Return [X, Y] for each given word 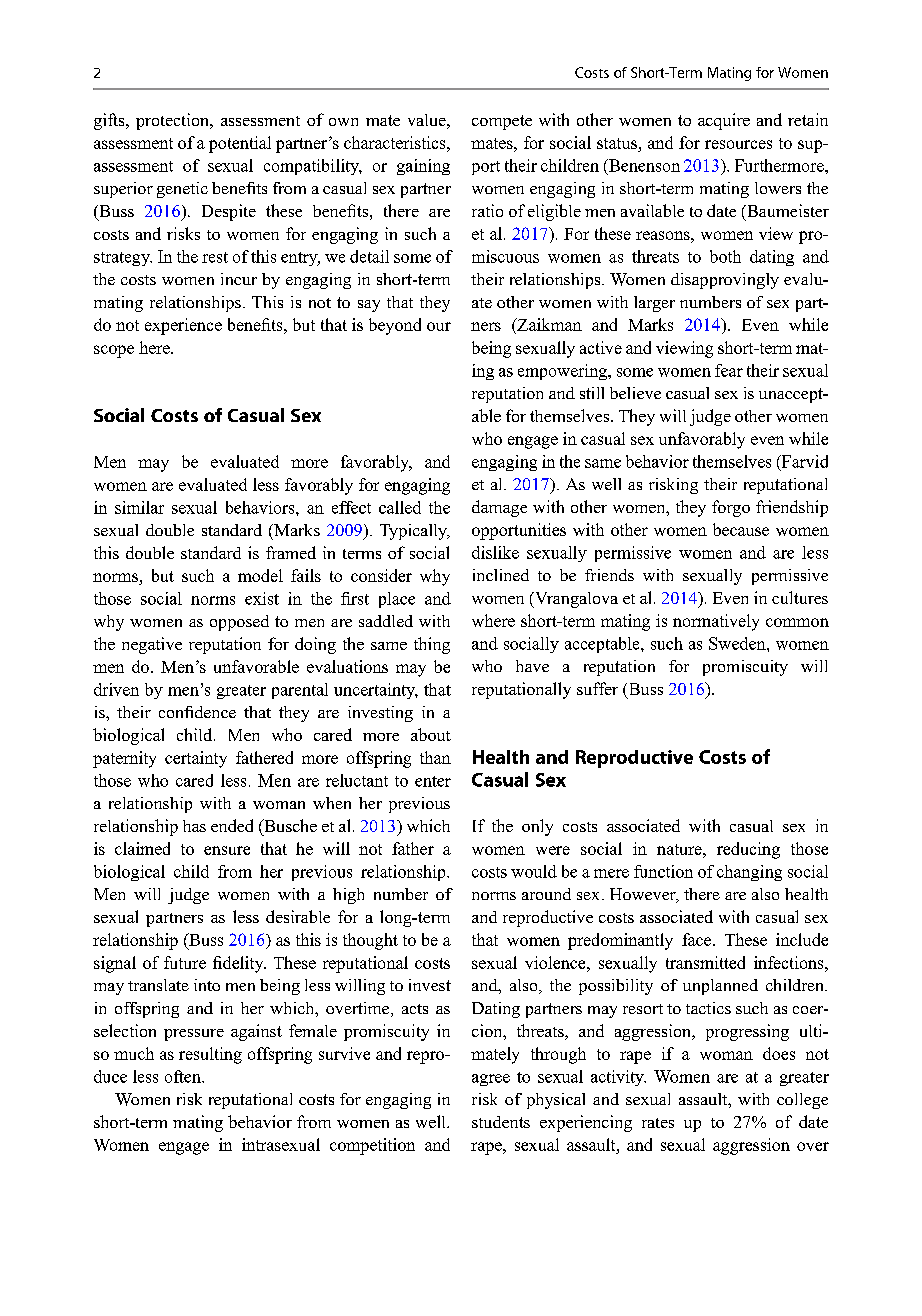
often [184, 1076]
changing [749, 873]
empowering [563, 372]
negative [152, 645]
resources [738, 144]
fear [729, 370]
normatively [716, 622]
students [501, 1122]
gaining [423, 167]
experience [183, 326]
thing [432, 645]
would [534, 871]
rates [658, 1123]
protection [173, 121]
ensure [227, 850]
